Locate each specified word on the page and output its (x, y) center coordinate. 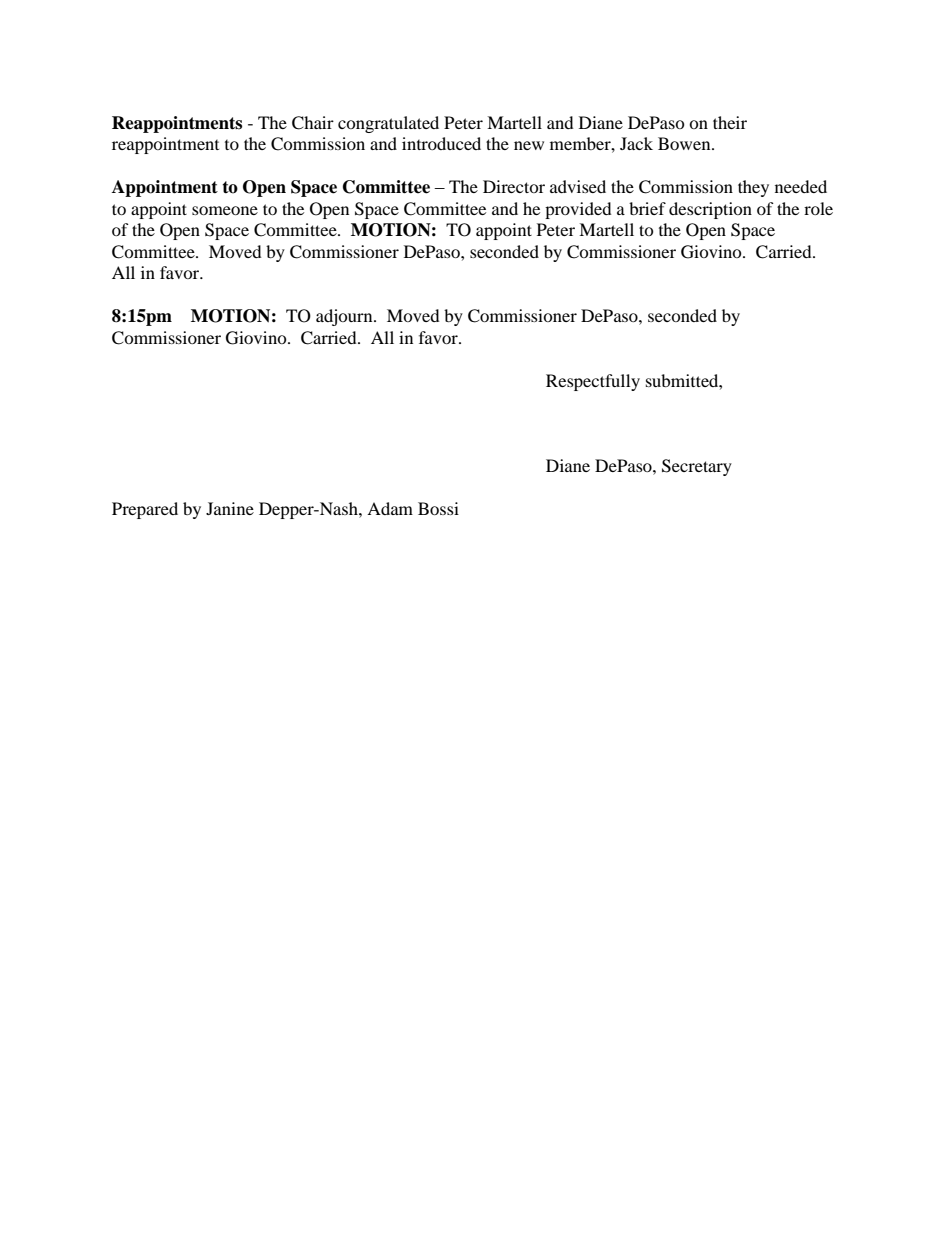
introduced (441, 143)
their (730, 122)
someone (225, 210)
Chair (313, 123)
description (710, 210)
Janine (230, 508)
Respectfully (593, 382)
